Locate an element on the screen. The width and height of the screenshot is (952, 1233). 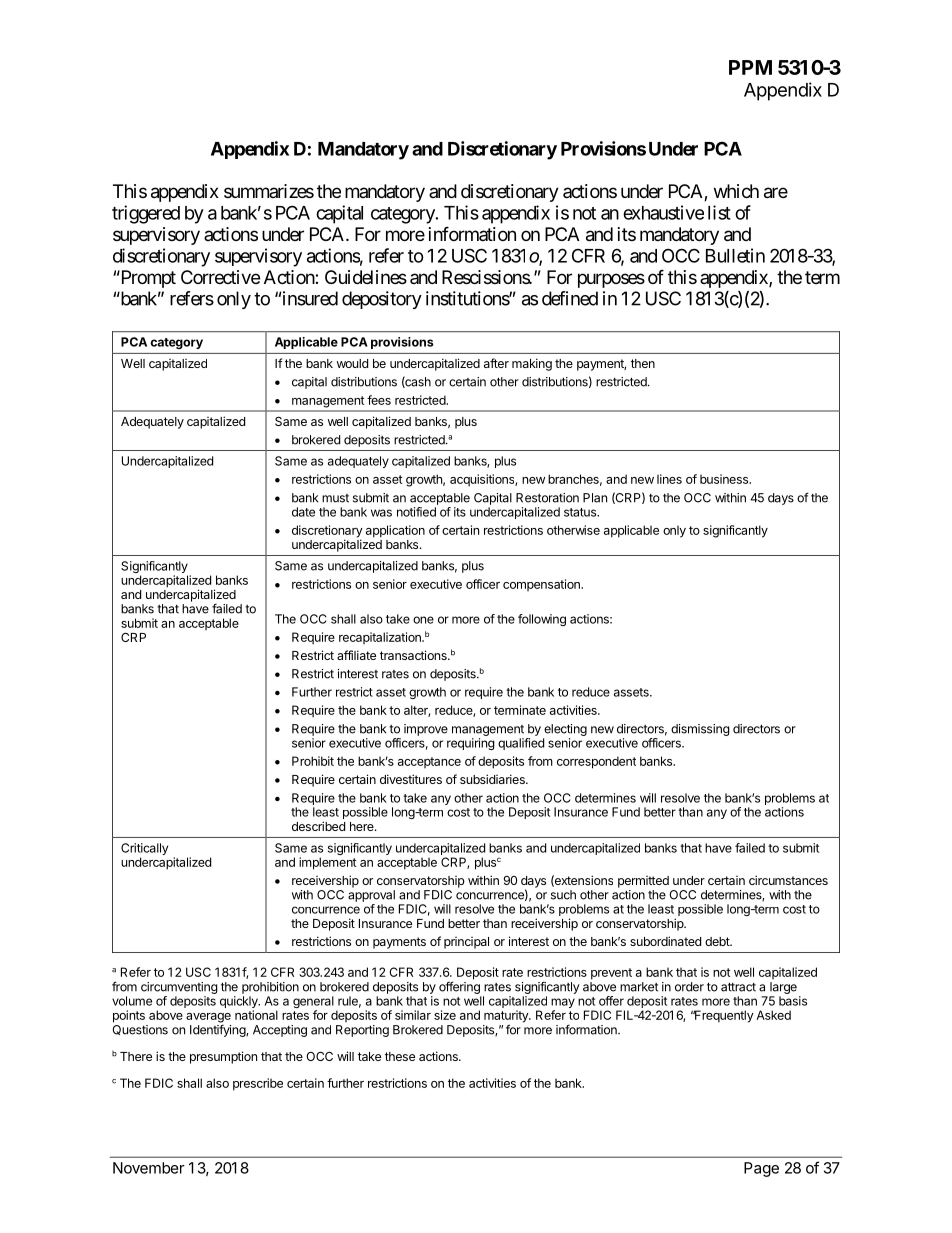
defined is located at coordinates (570, 298).
